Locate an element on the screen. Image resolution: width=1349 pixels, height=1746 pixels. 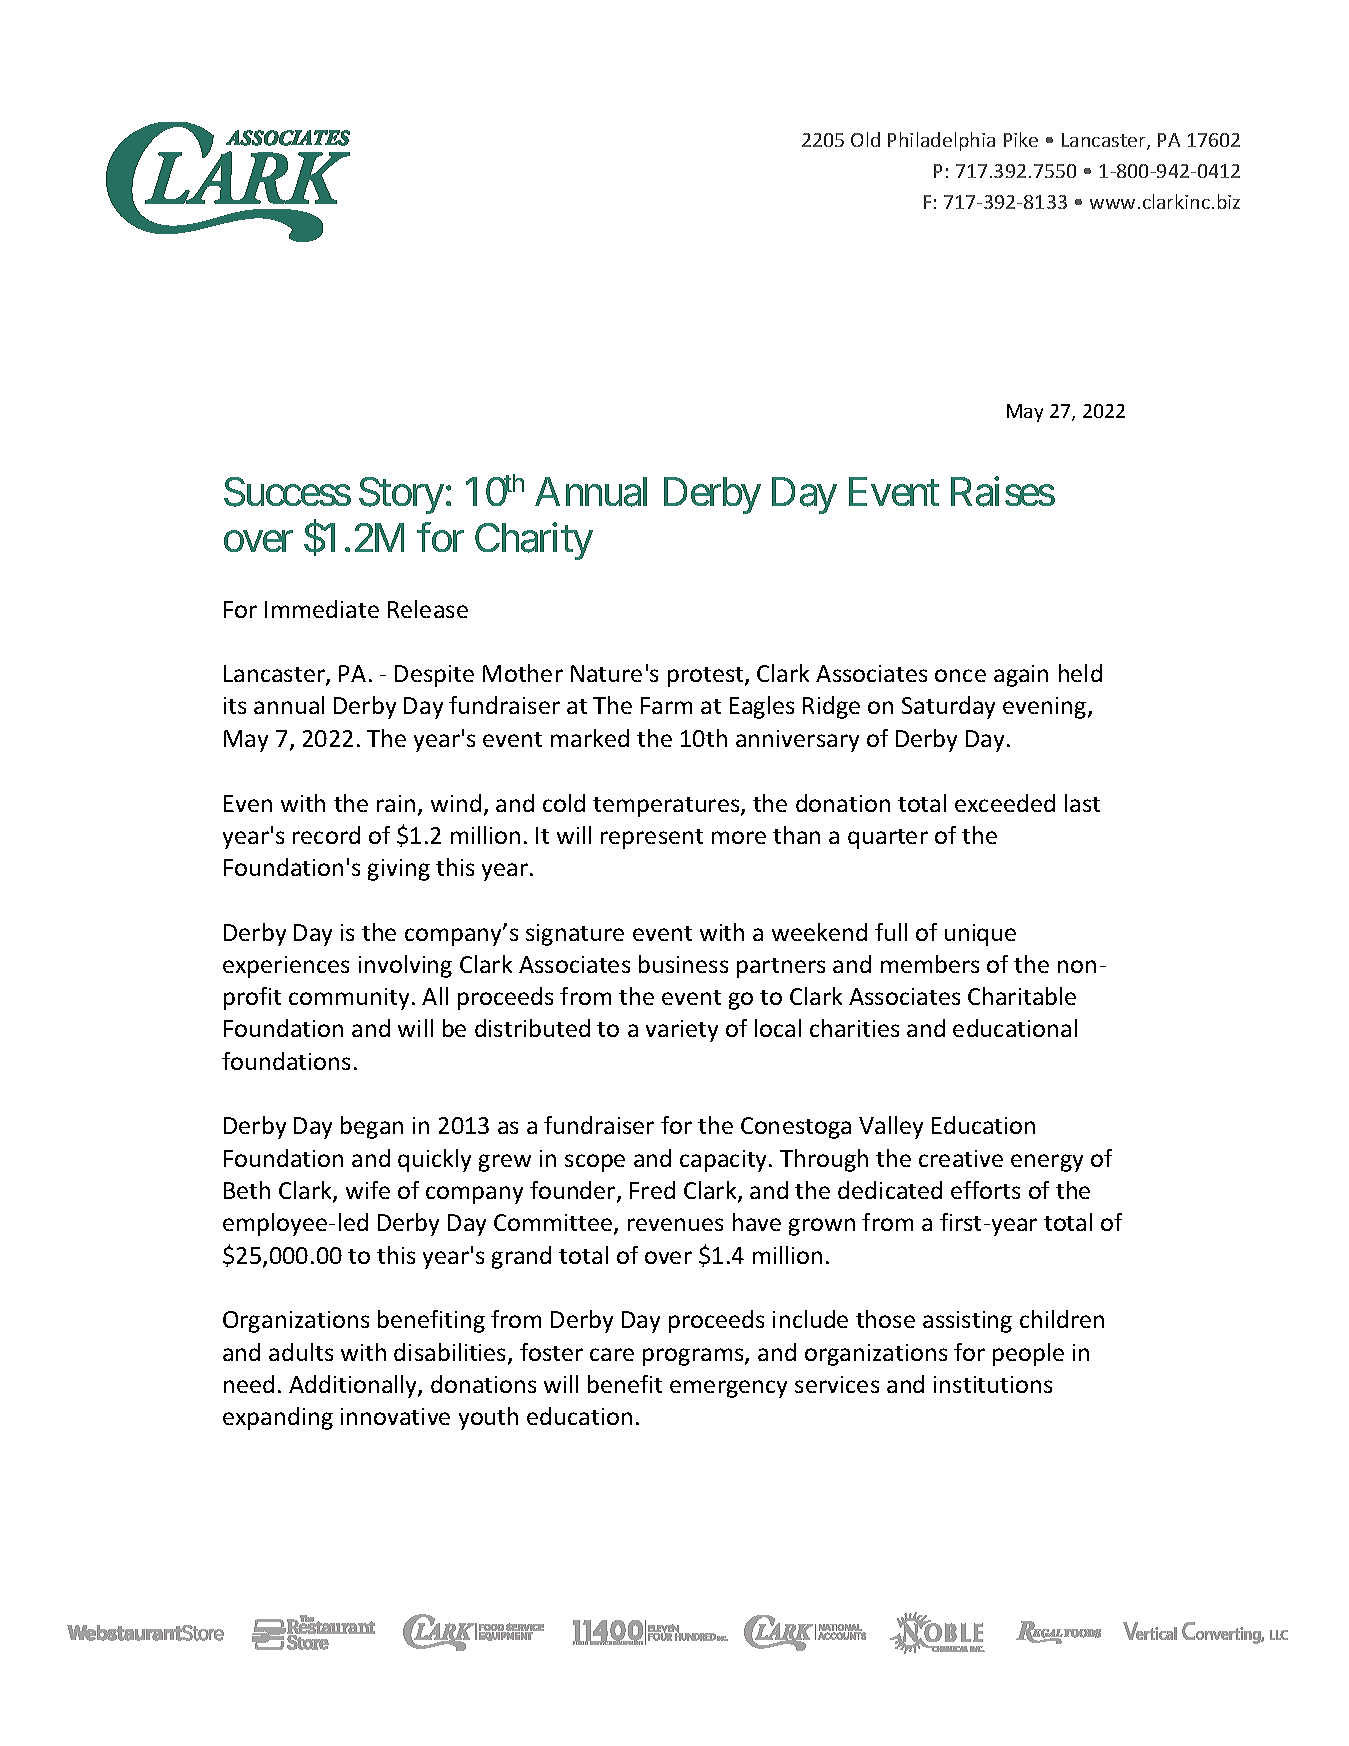
business is located at coordinates (683, 964).
